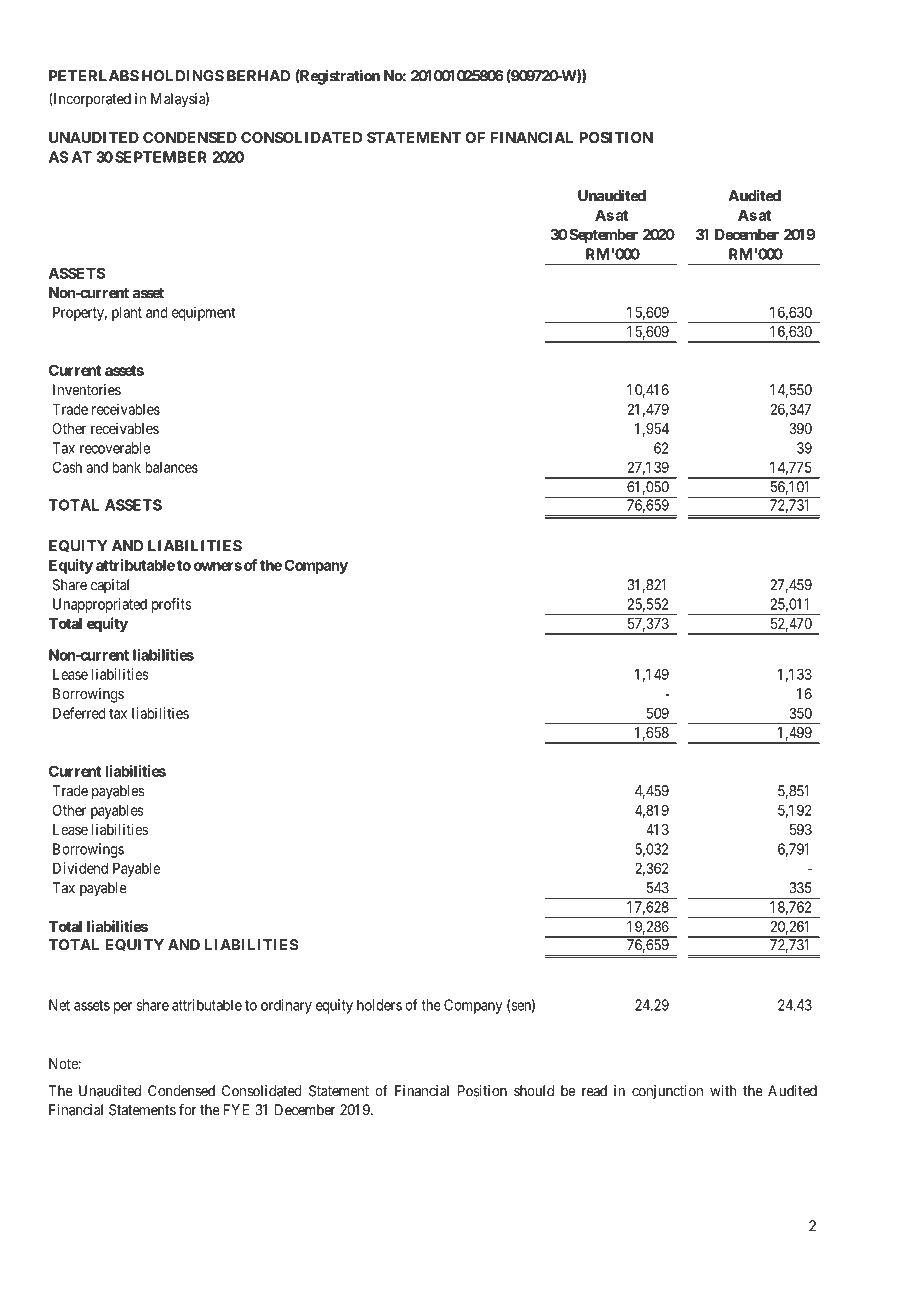  What do you see at coordinates (115, 448) in the screenshot?
I see `recoverable` at bounding box center [115, 448].
